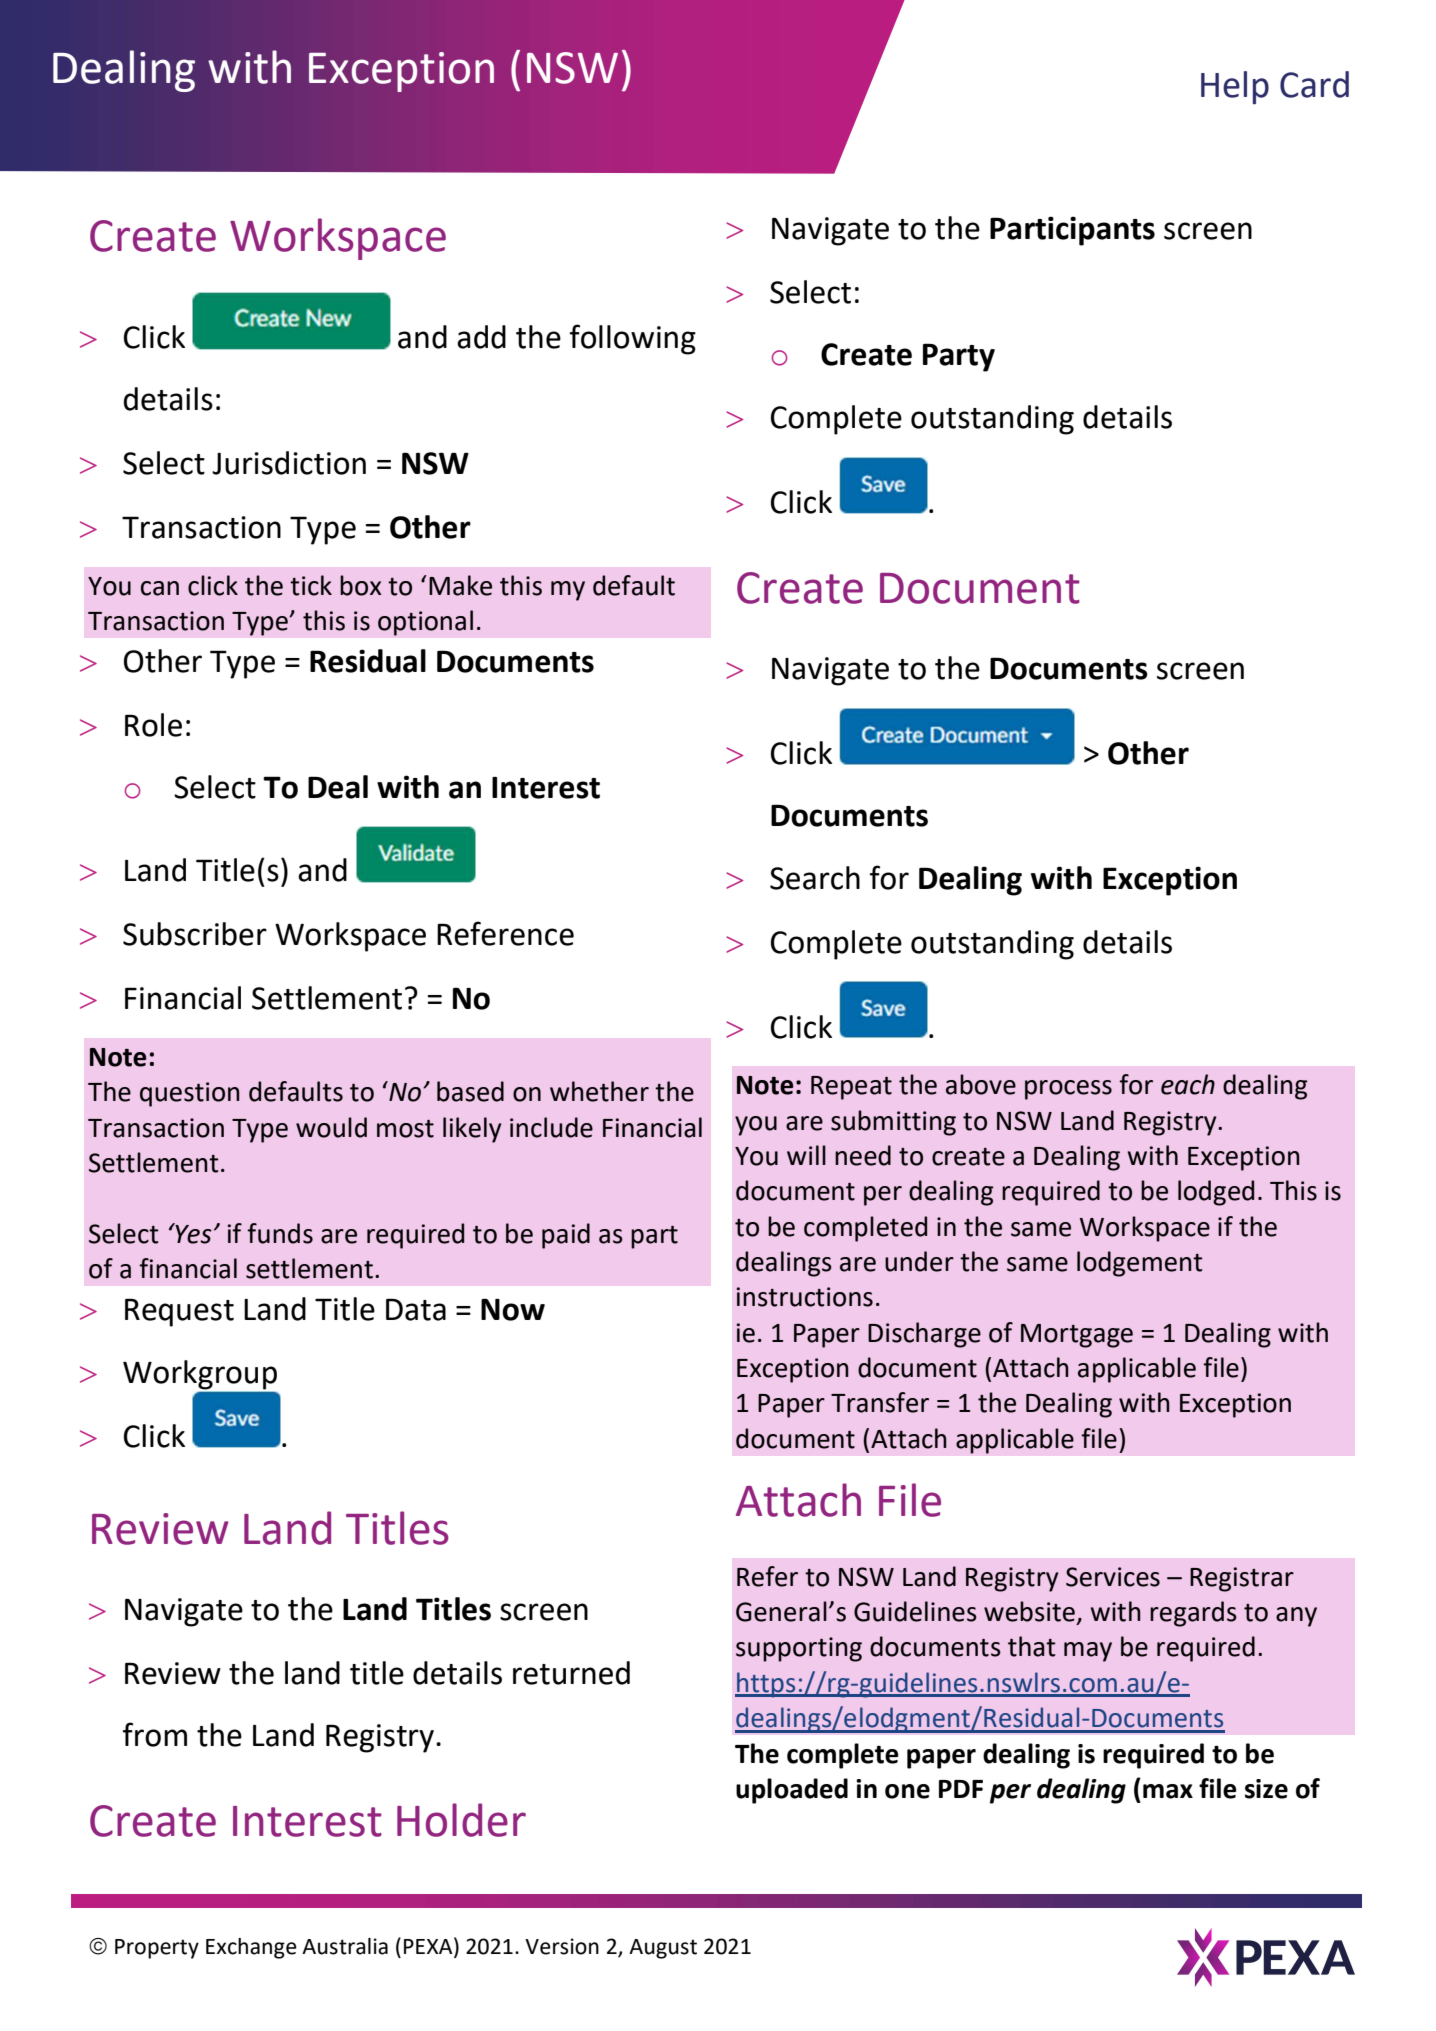  What do you see at coordinates (805, 1297) in the page?
I see `instructions` at bounding box center [805, 1297].
